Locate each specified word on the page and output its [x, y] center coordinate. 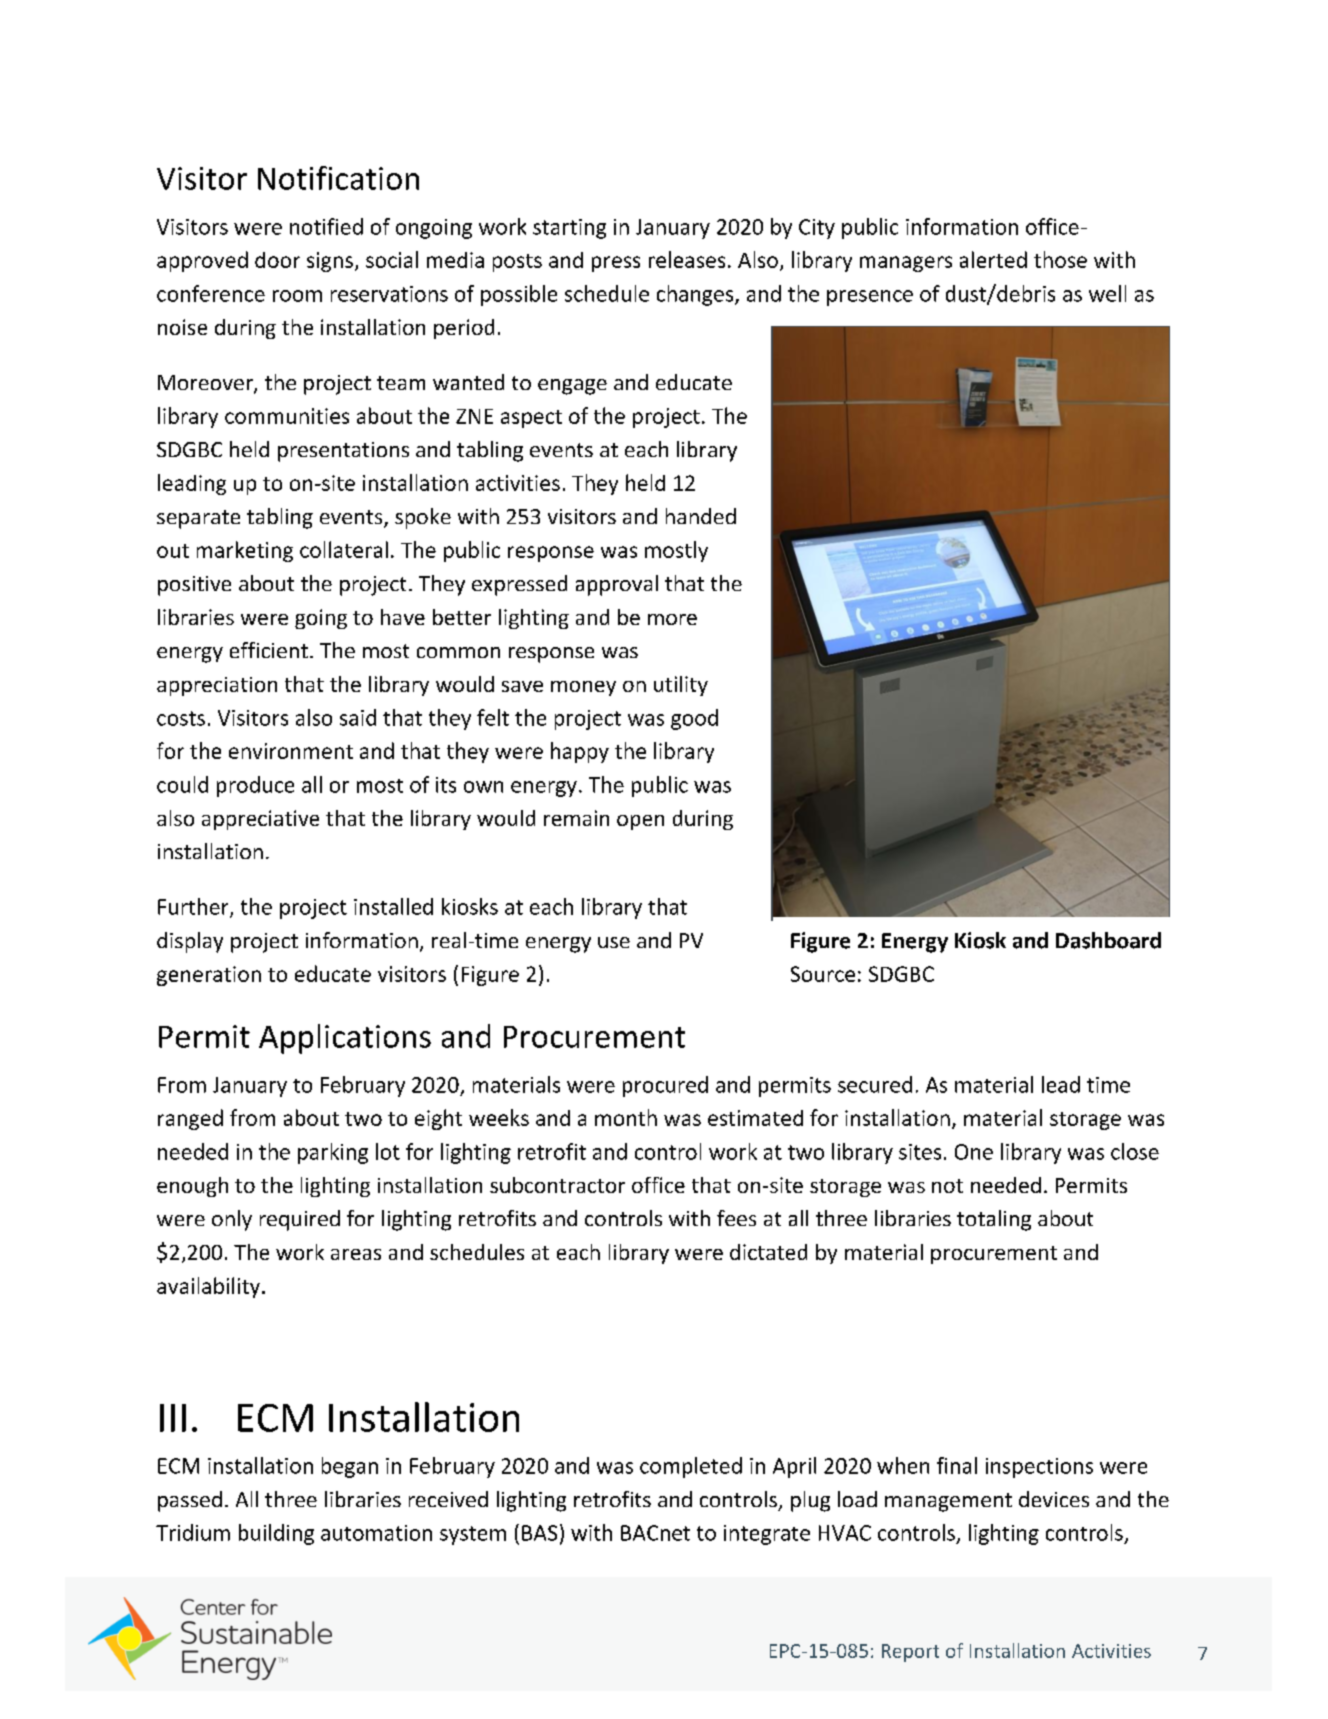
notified [326, 226]
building [276, 1534]
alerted [993, 259]
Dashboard [1108, 940]
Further [194, 907]
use [614, 942]
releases [687, 259]
